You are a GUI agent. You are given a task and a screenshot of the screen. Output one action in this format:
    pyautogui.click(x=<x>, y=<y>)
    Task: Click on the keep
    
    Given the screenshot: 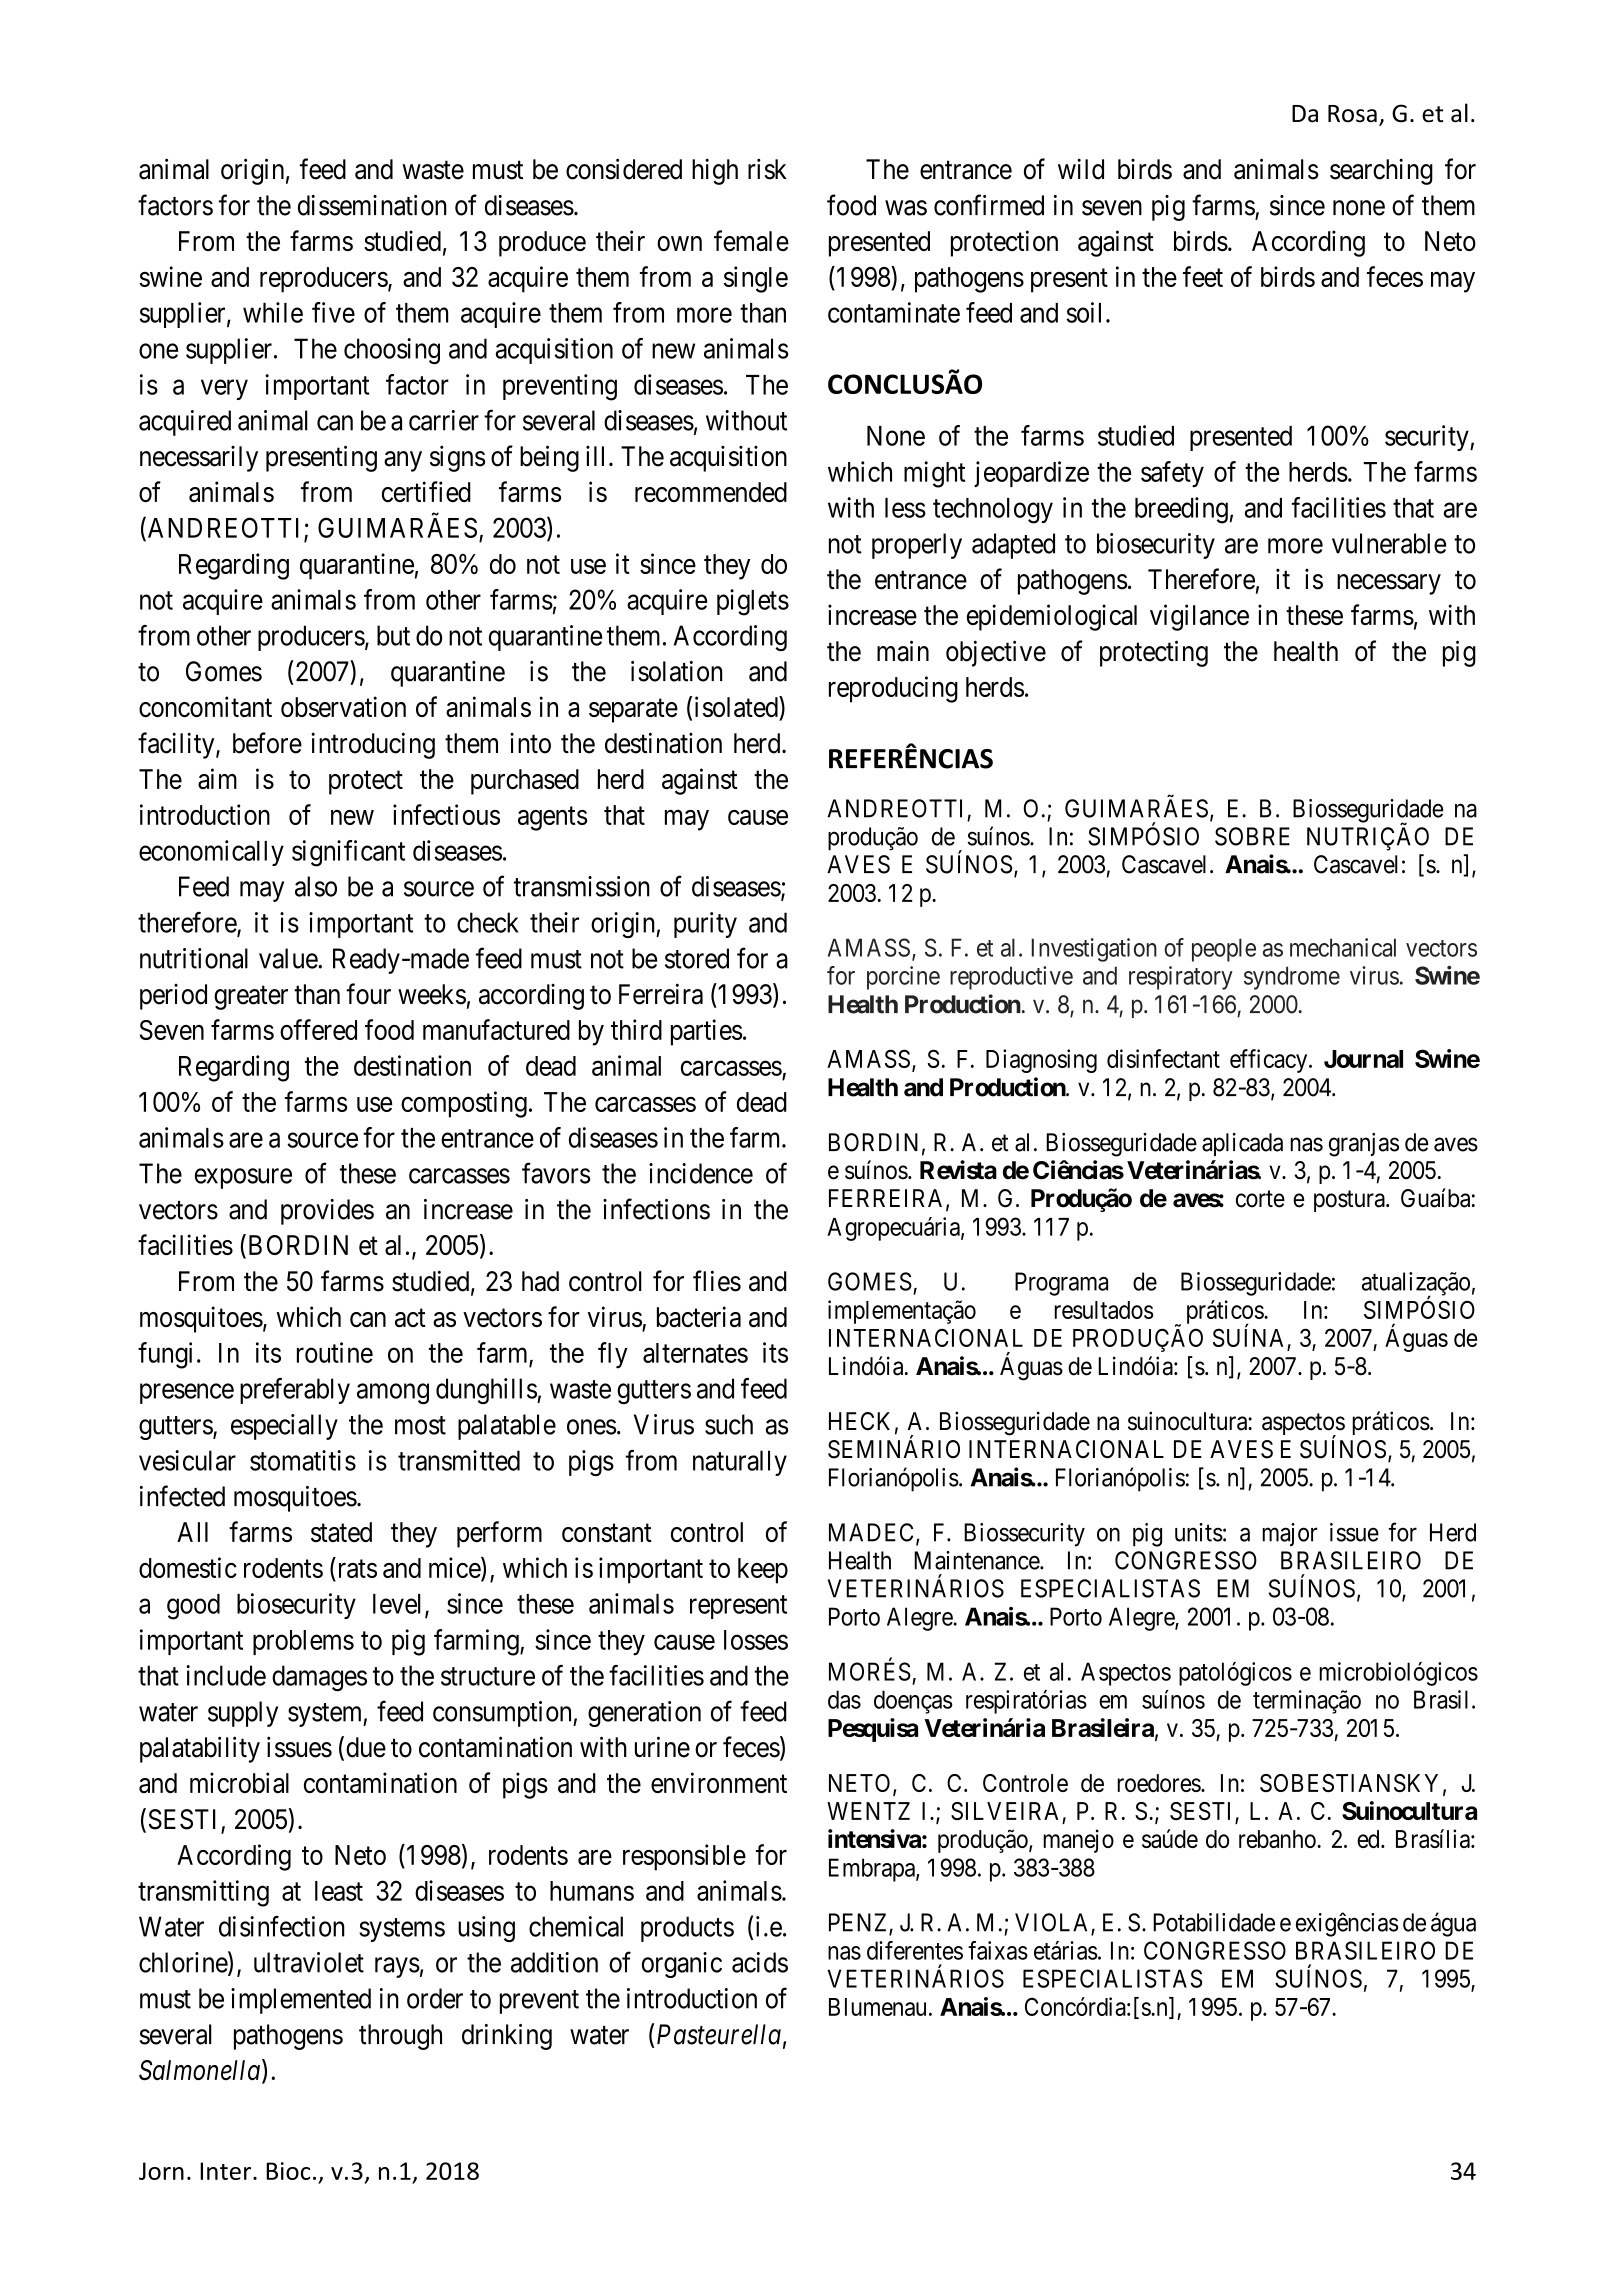 What is the action you would take?
    pyautogui.click(x=763, y=1571)
